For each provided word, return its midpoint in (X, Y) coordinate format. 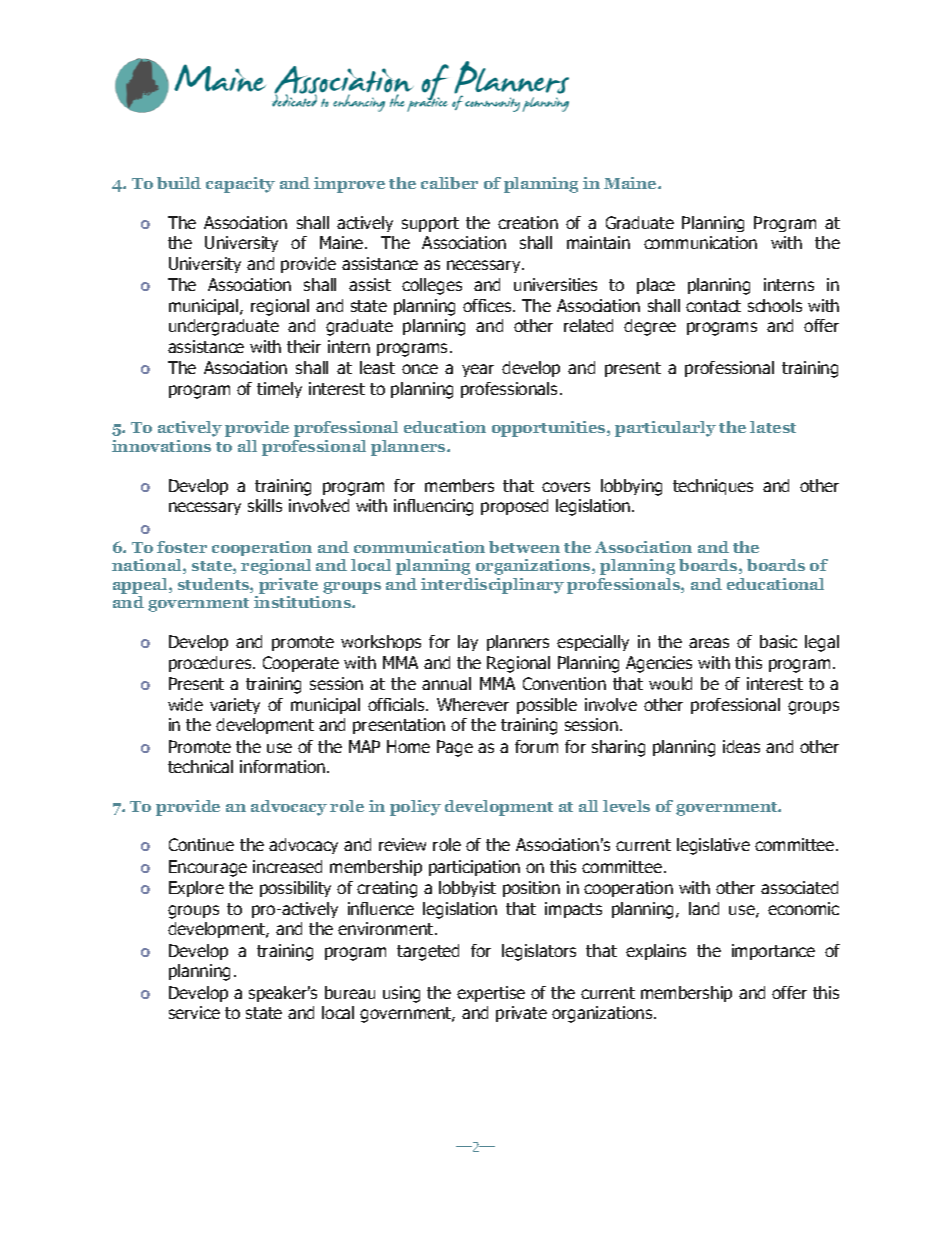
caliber (449, 183)
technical (200, 766)
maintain (598, 242)
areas (709, 643)
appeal (141, 586)
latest (773, 427)
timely (279, 390)
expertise (491, 994)
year (478, 370)
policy (415, 808)
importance (773, 952)
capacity (240, 185)
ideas (741, 746)
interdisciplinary (492, 586)
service (194, 1012)
